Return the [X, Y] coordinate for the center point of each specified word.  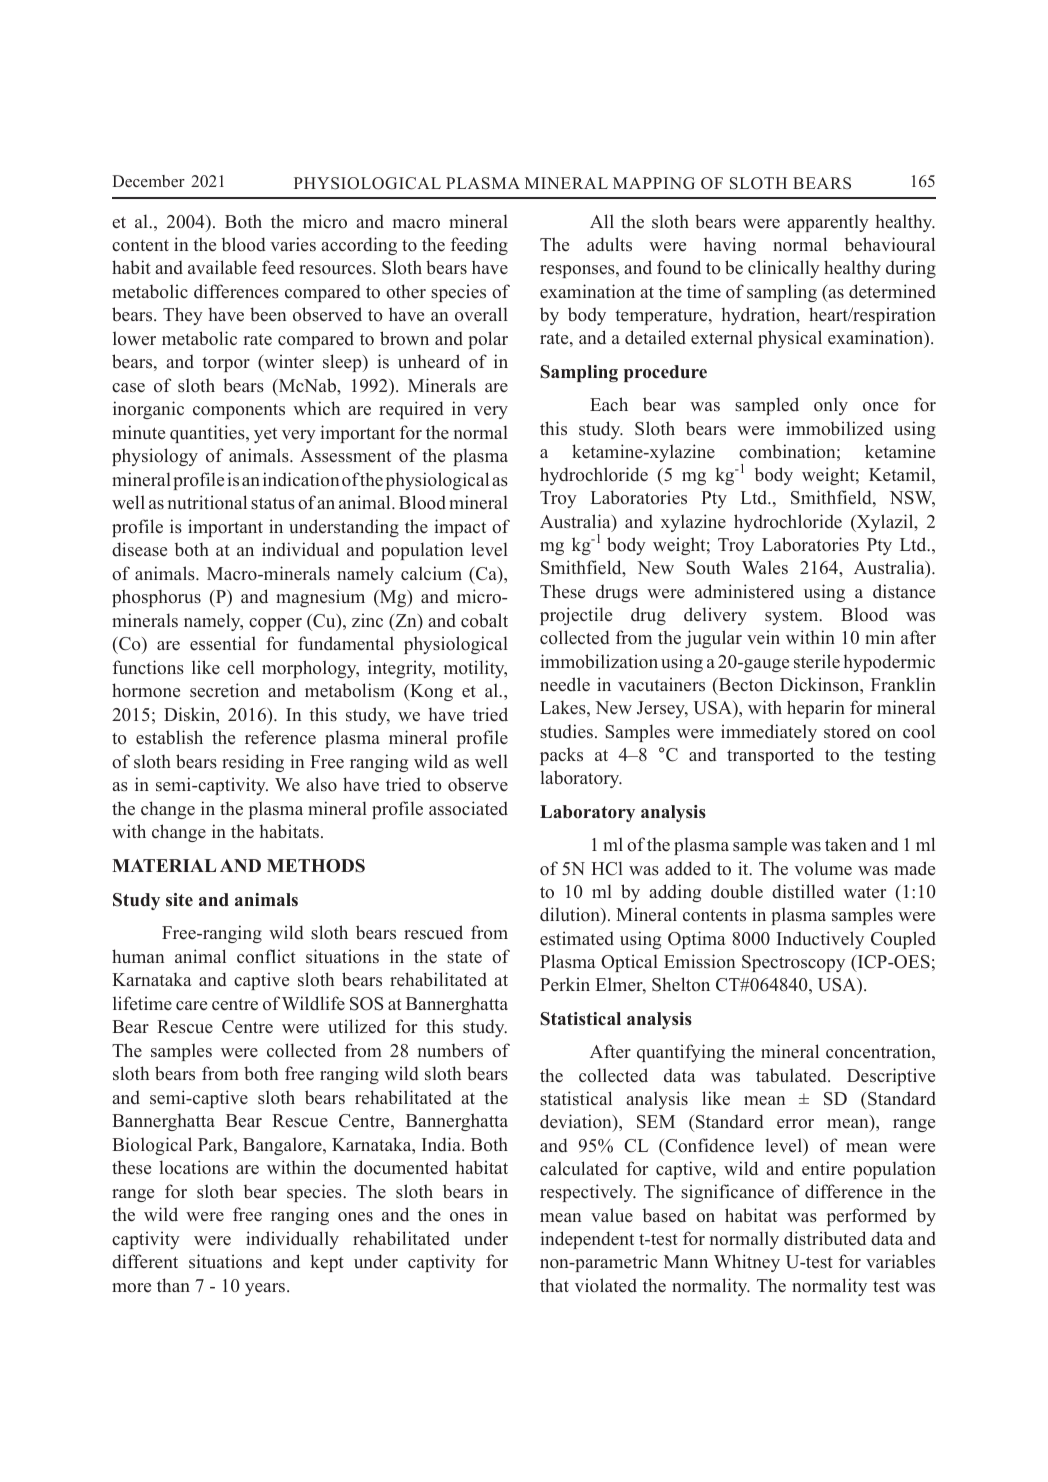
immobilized [834, 428]
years [266, 1289]
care [191, 1006]
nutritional [207, 502]
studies [566, 731]
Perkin [565, 984]
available [222, 267]
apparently [828, 223]
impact [460, 528]
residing [253, 763]
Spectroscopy [793, 963]
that [554, 1285]
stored [847, 731]
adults [609, 244]
